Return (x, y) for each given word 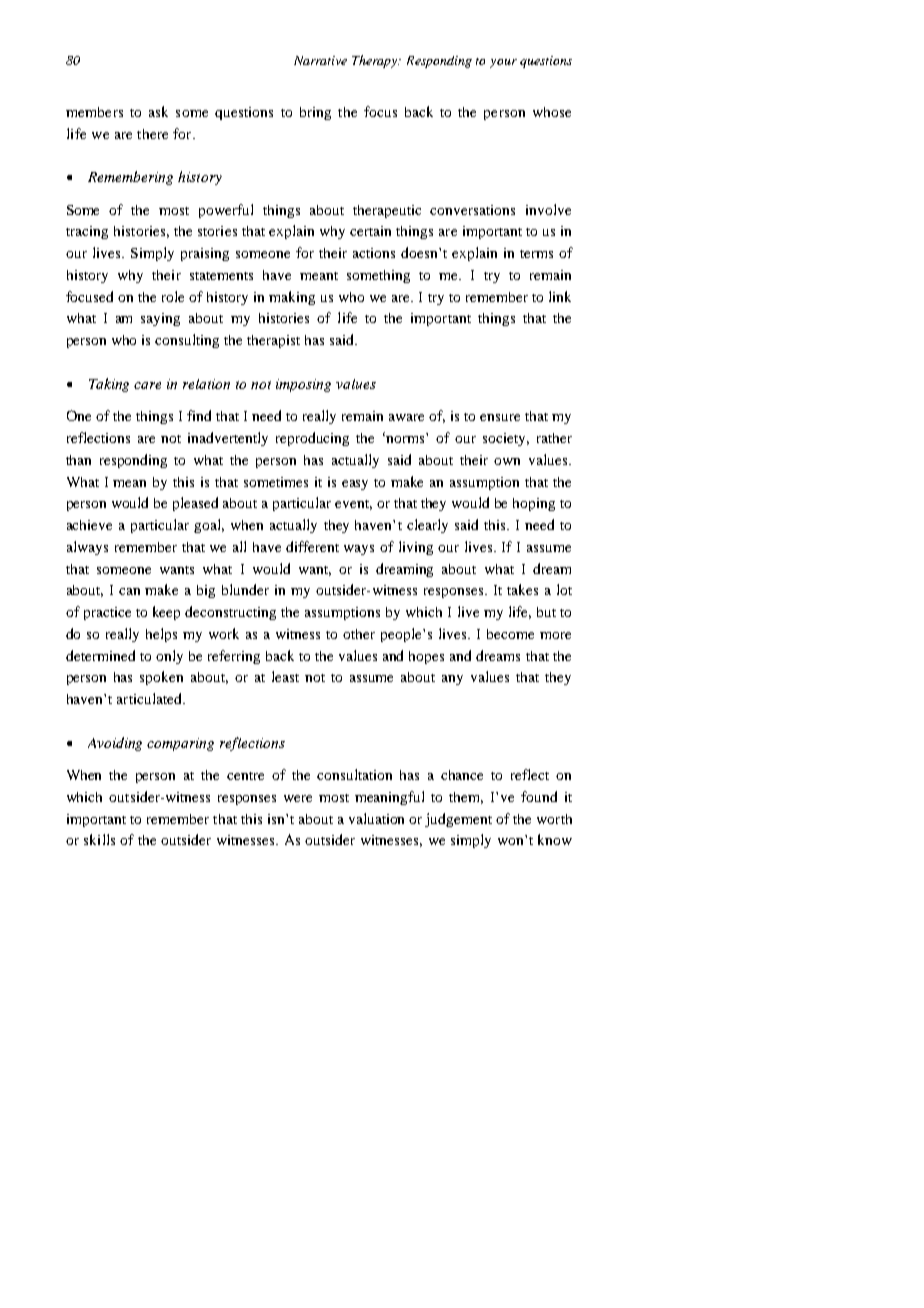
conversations (472, 210)
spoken (161, 678)
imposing (303, 385)
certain (370, 231)
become (510, 634)
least (285, 676)
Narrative (320, 60)
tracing (87, 232)
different (312, 546)
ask (158, 111)
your (503, 63)
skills (99, 839)
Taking (109, 385)
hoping (534, 504)
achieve (89, 525)
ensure (500, 417)
